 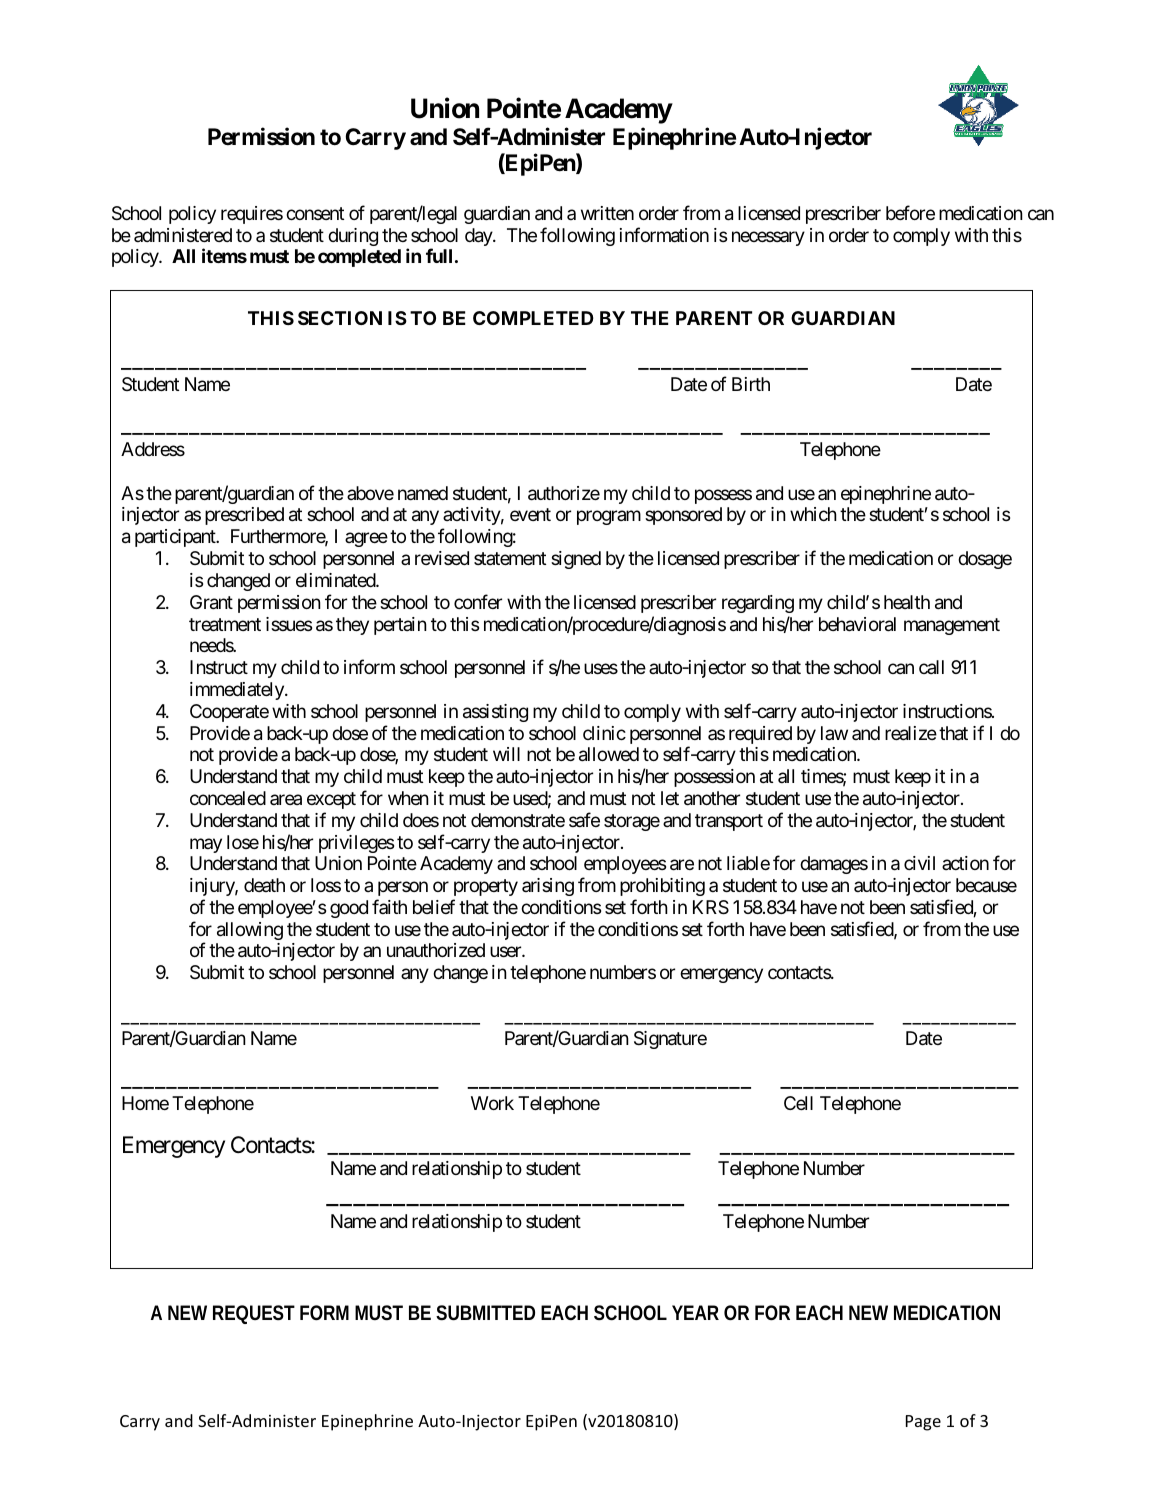 What do you see at coordinates (910, 212) in the screenshot?
I see `before` at bounding box center [910, 212].
